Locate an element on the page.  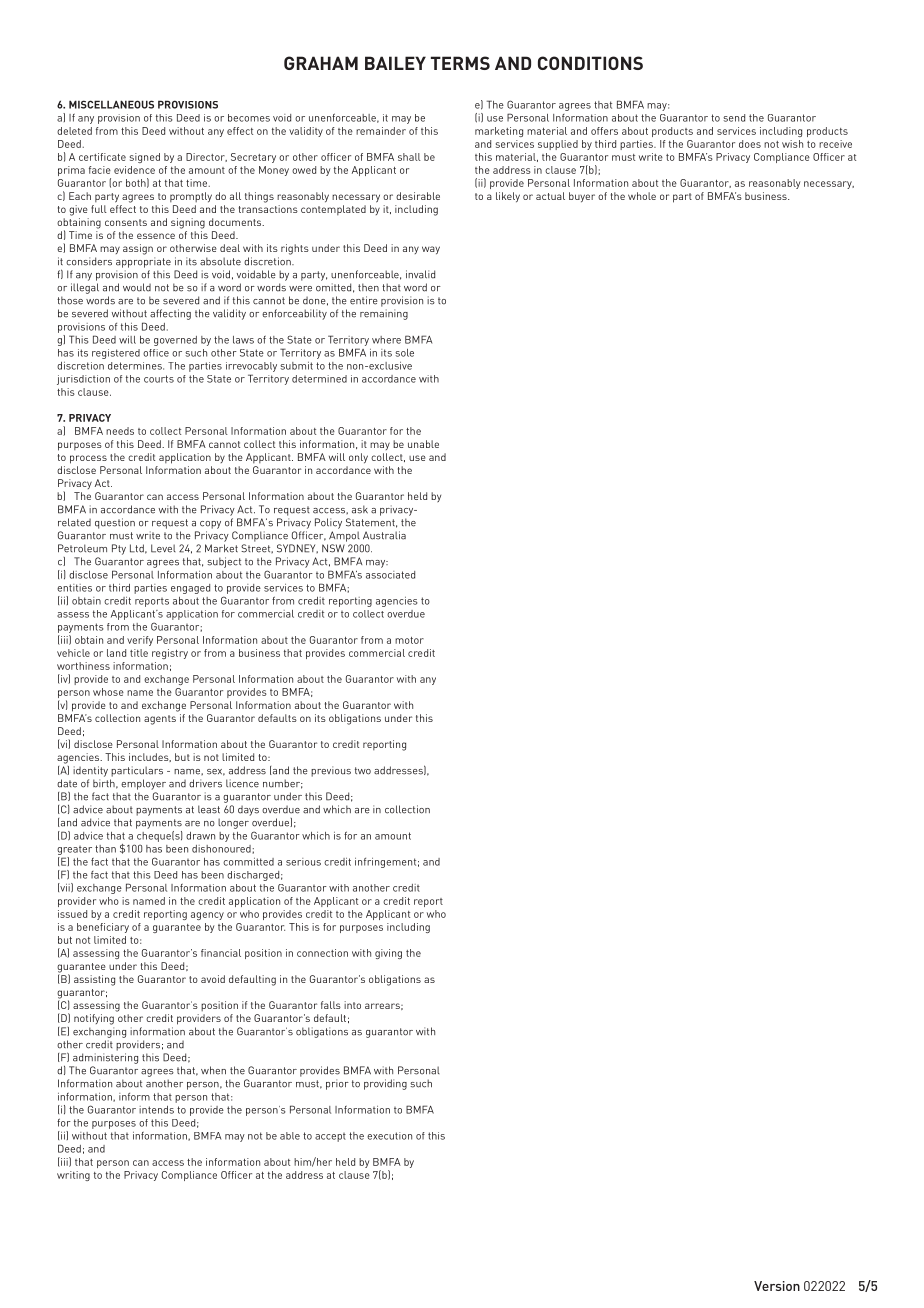
writing is located at coordinates (73, 1176).
